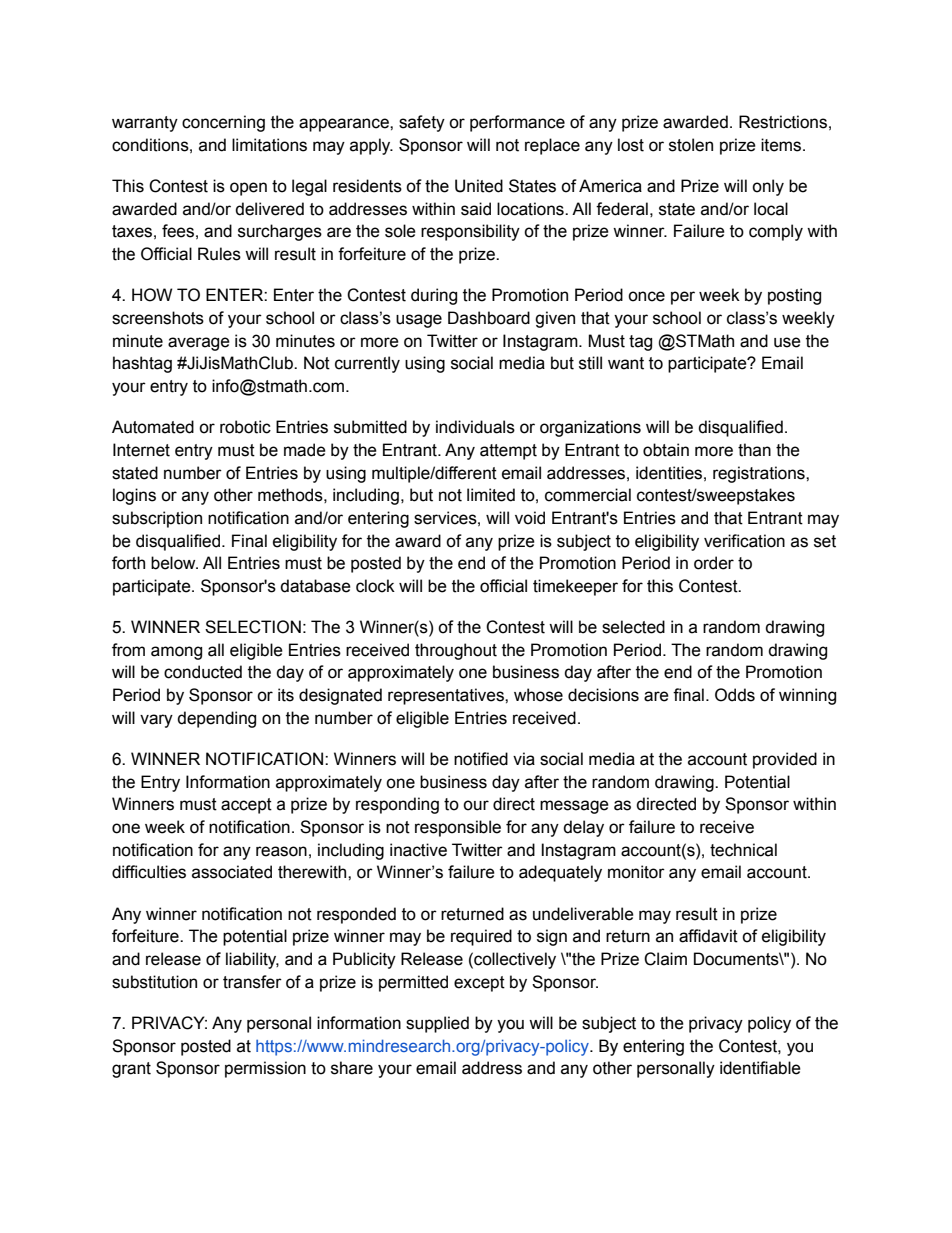 The height and width of the image is (1233, 952). I want to click on than, so click(754, 450).
